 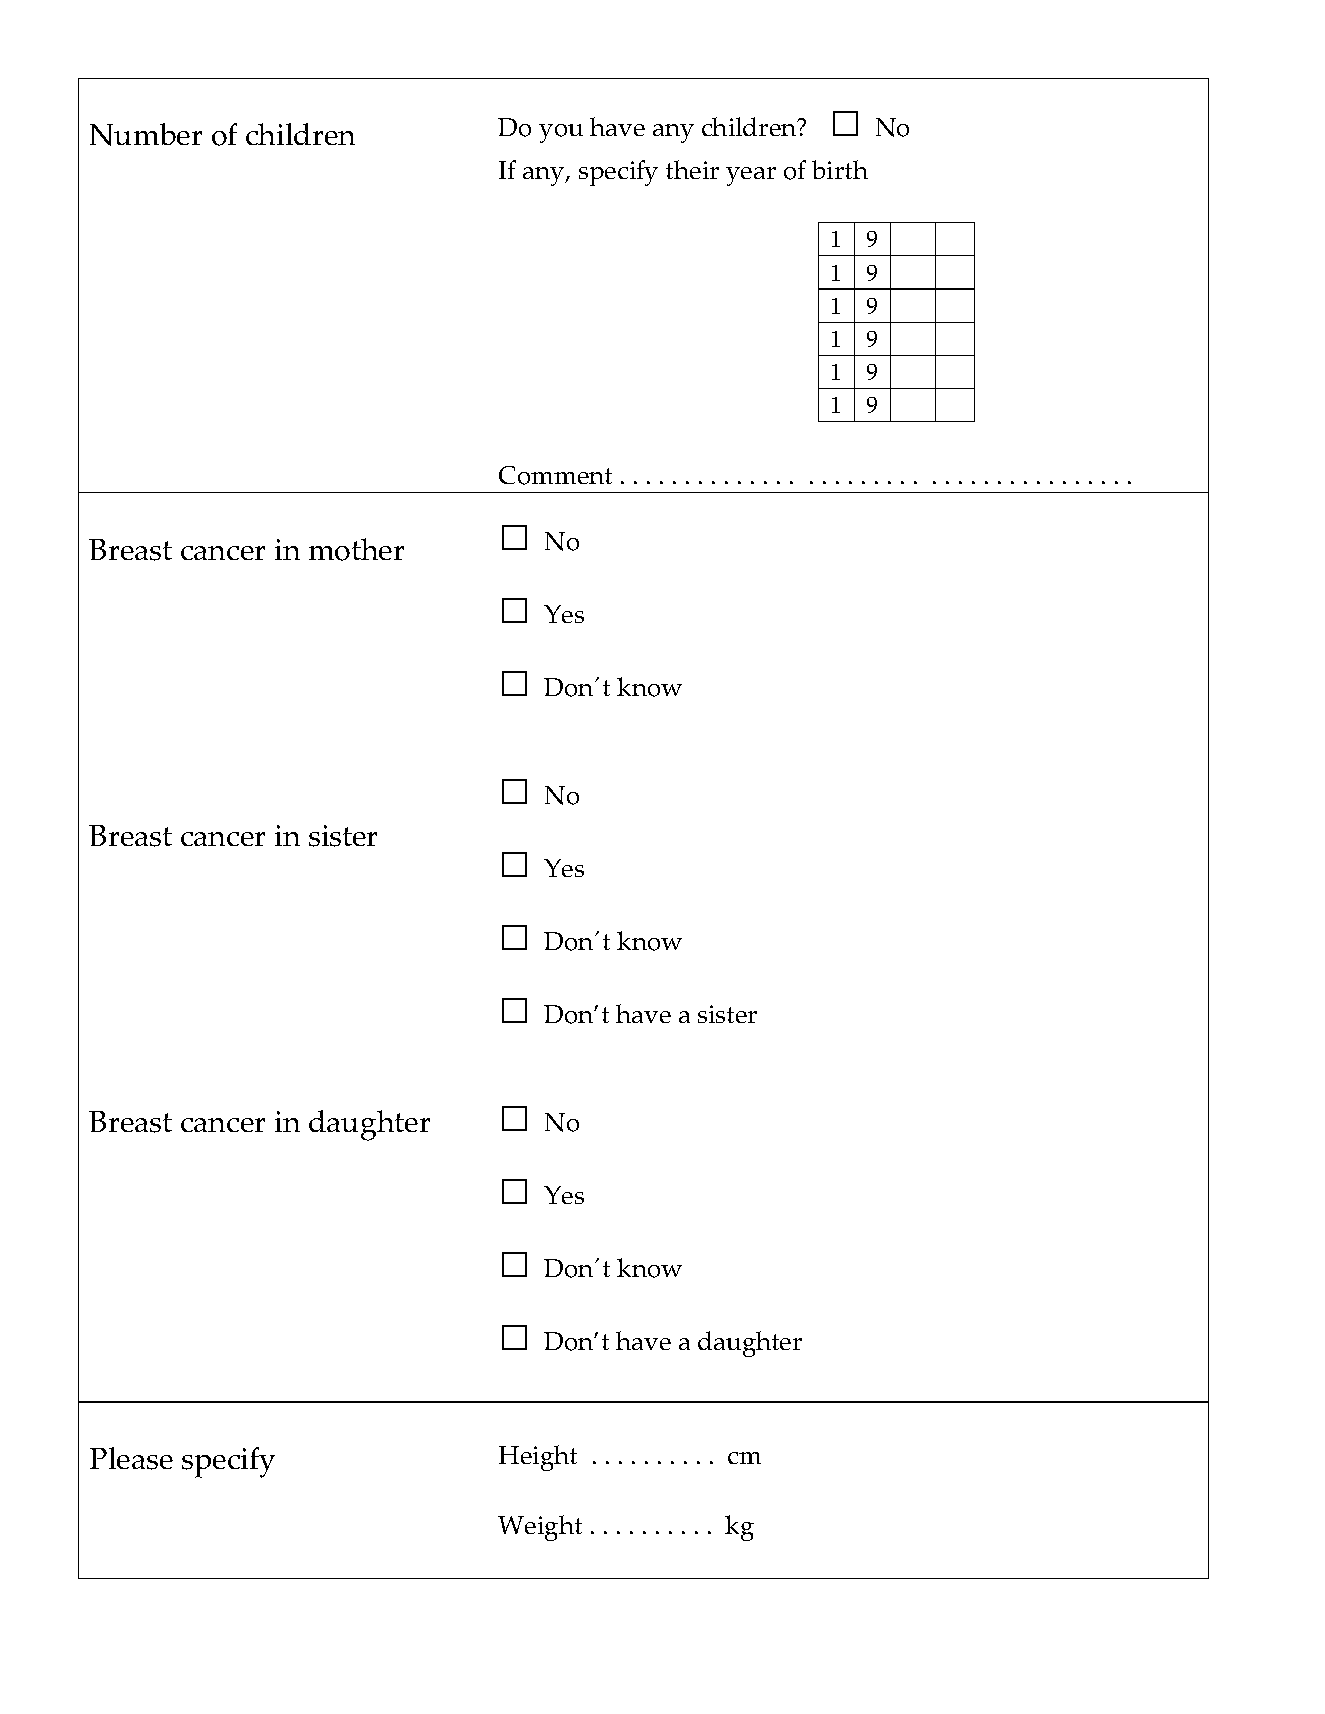 I want to click on you, so click(x=561, y=133).
